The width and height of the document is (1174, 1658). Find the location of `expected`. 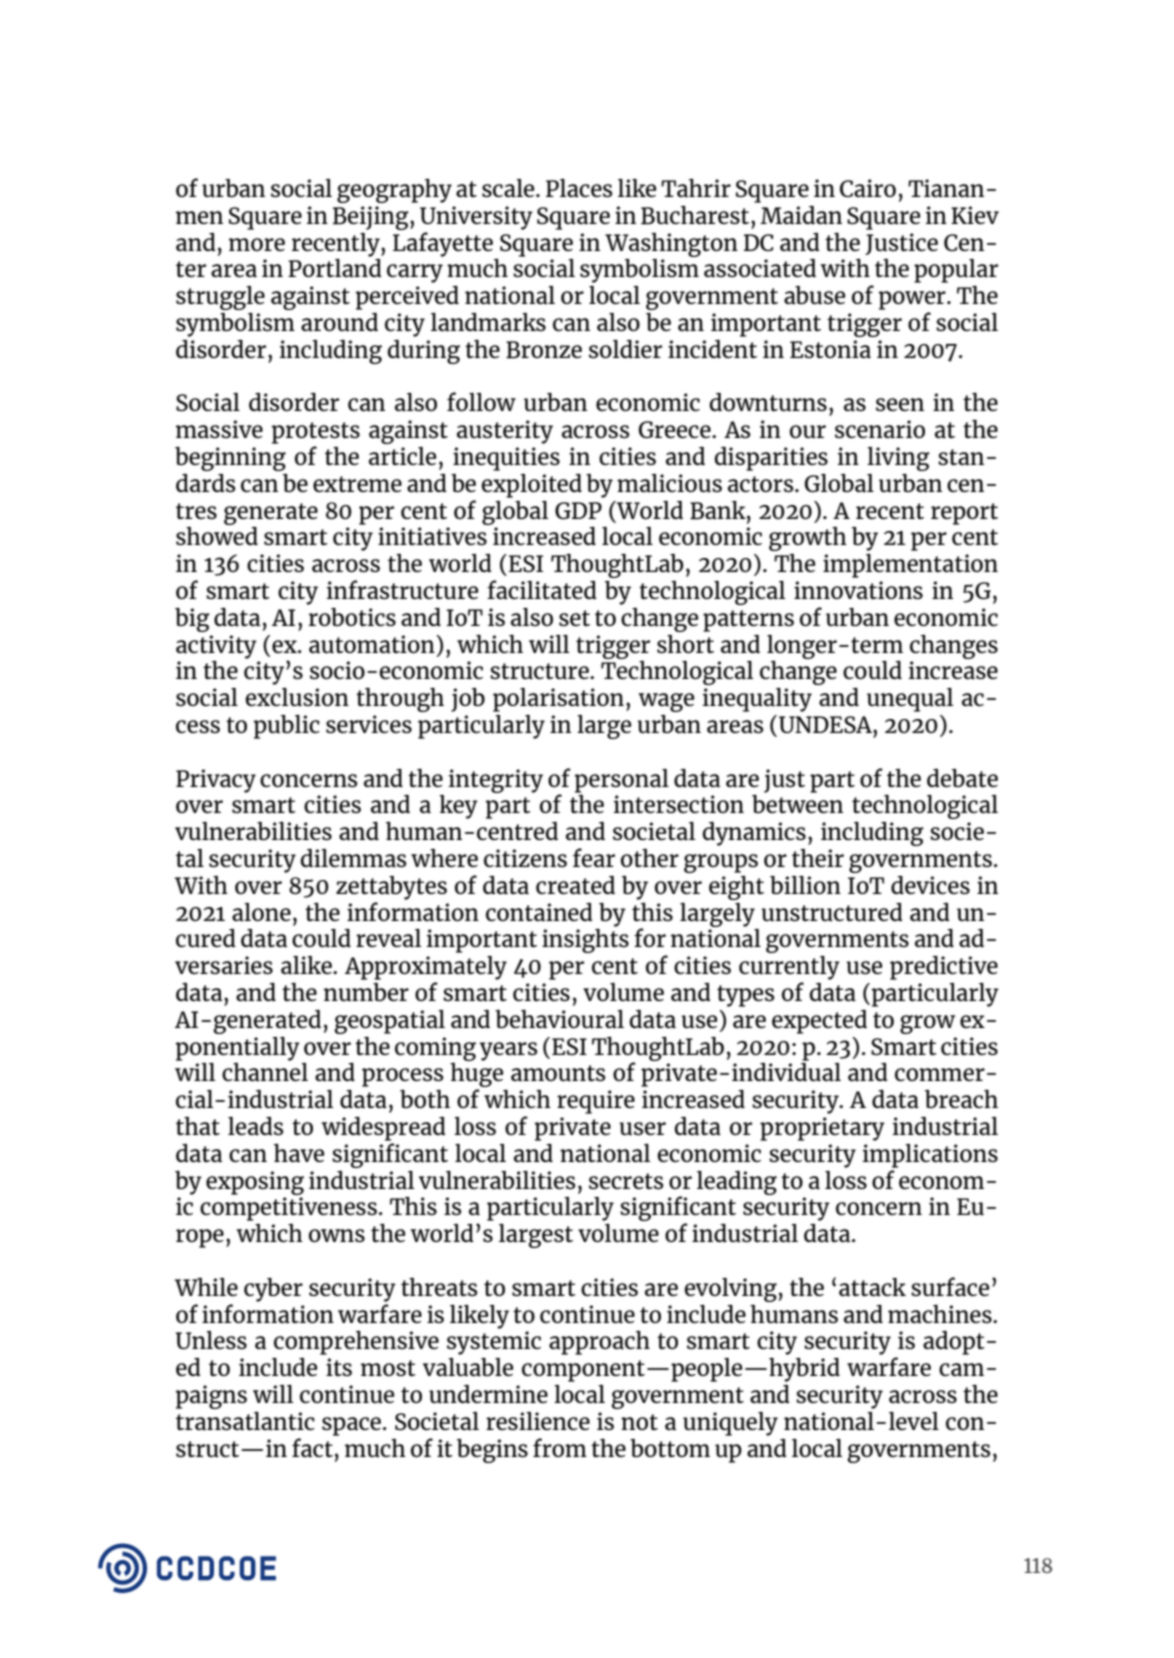

expected is located at coordinates (819, 1022).
